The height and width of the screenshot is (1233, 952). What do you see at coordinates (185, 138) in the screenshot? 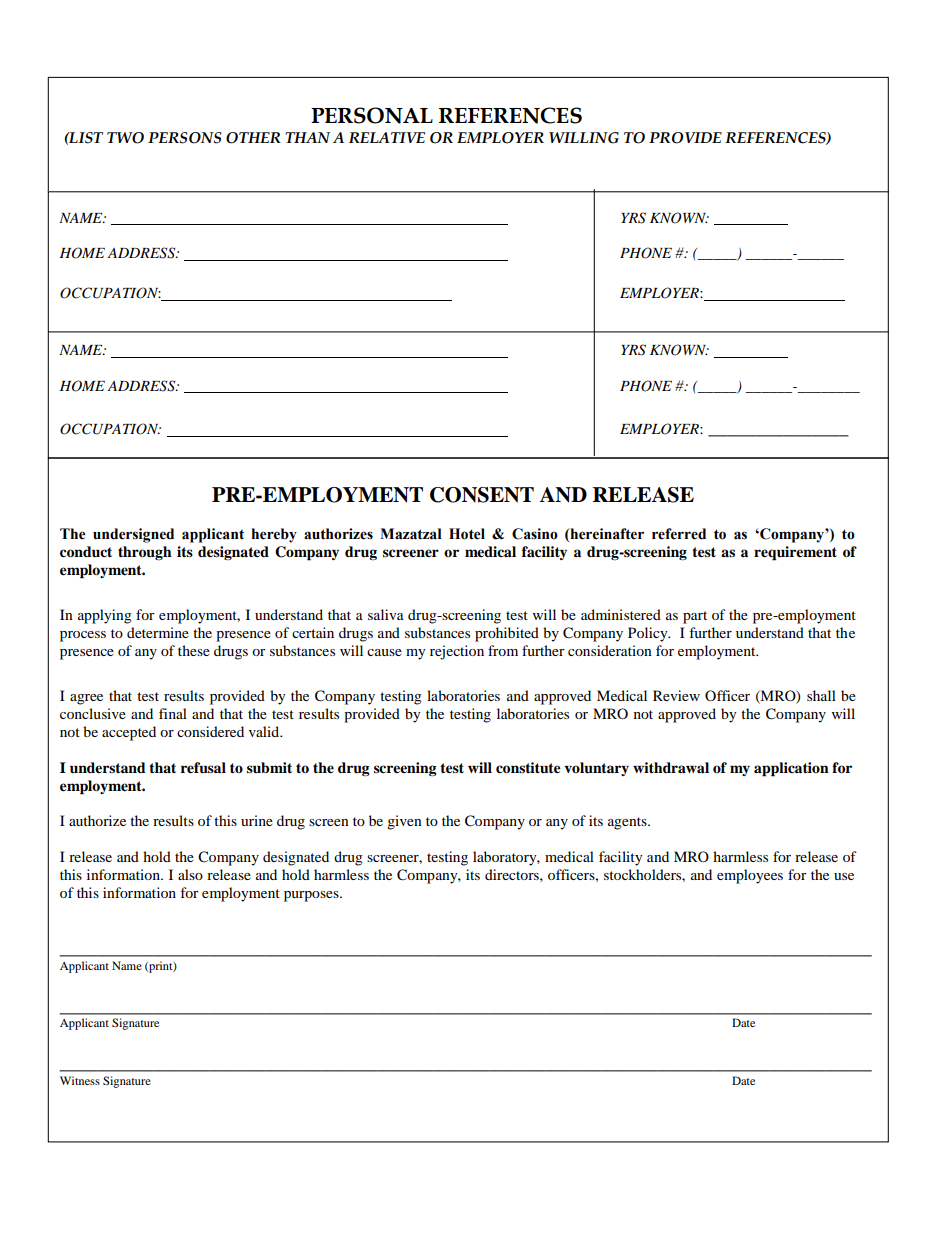
I see `PERSONS` at bounding box center [185, 138].
